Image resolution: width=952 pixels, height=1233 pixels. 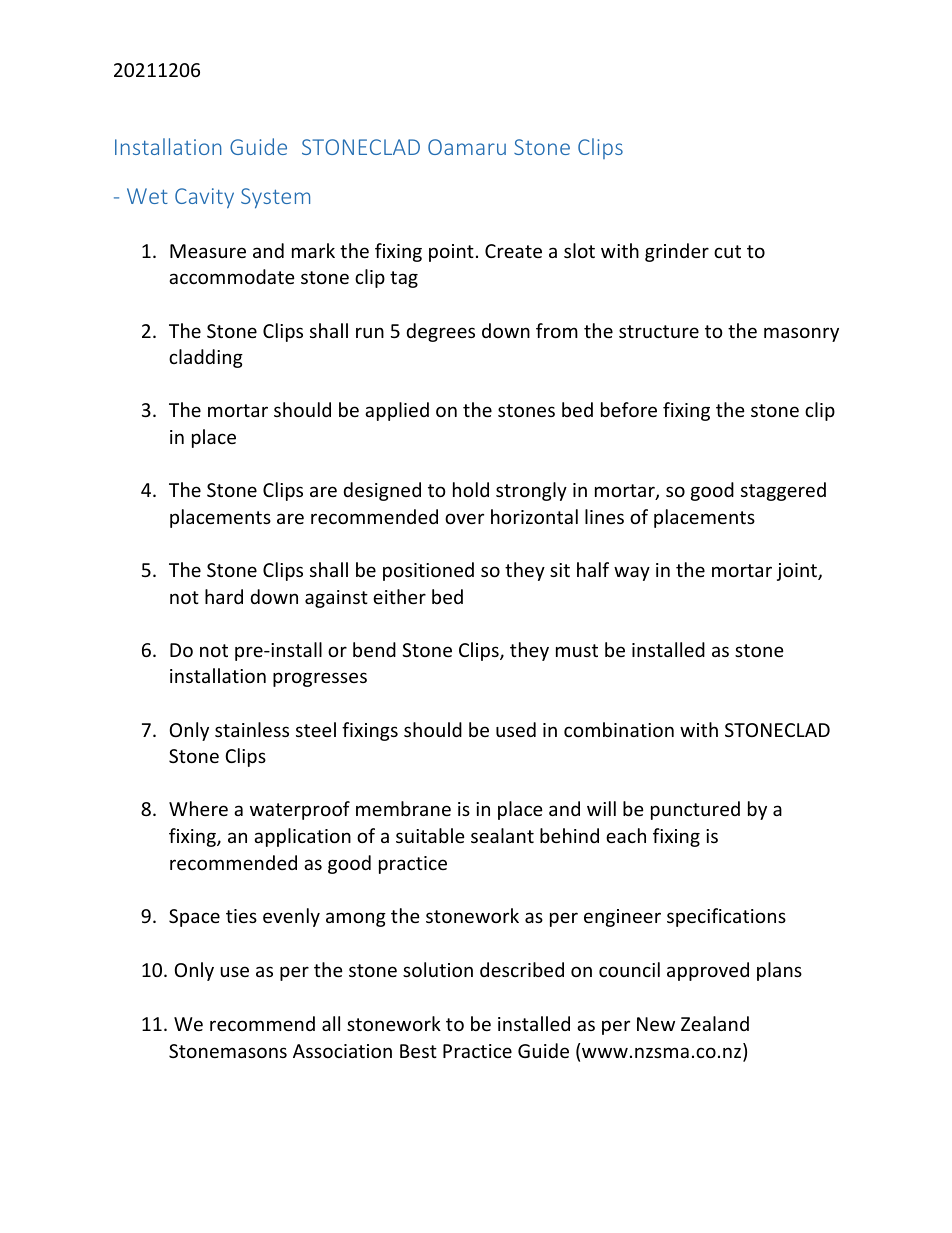 What do you see at coordinates (204, 198) in the screenshot?
I see `Cavity` at bounding box center [204, 198].
